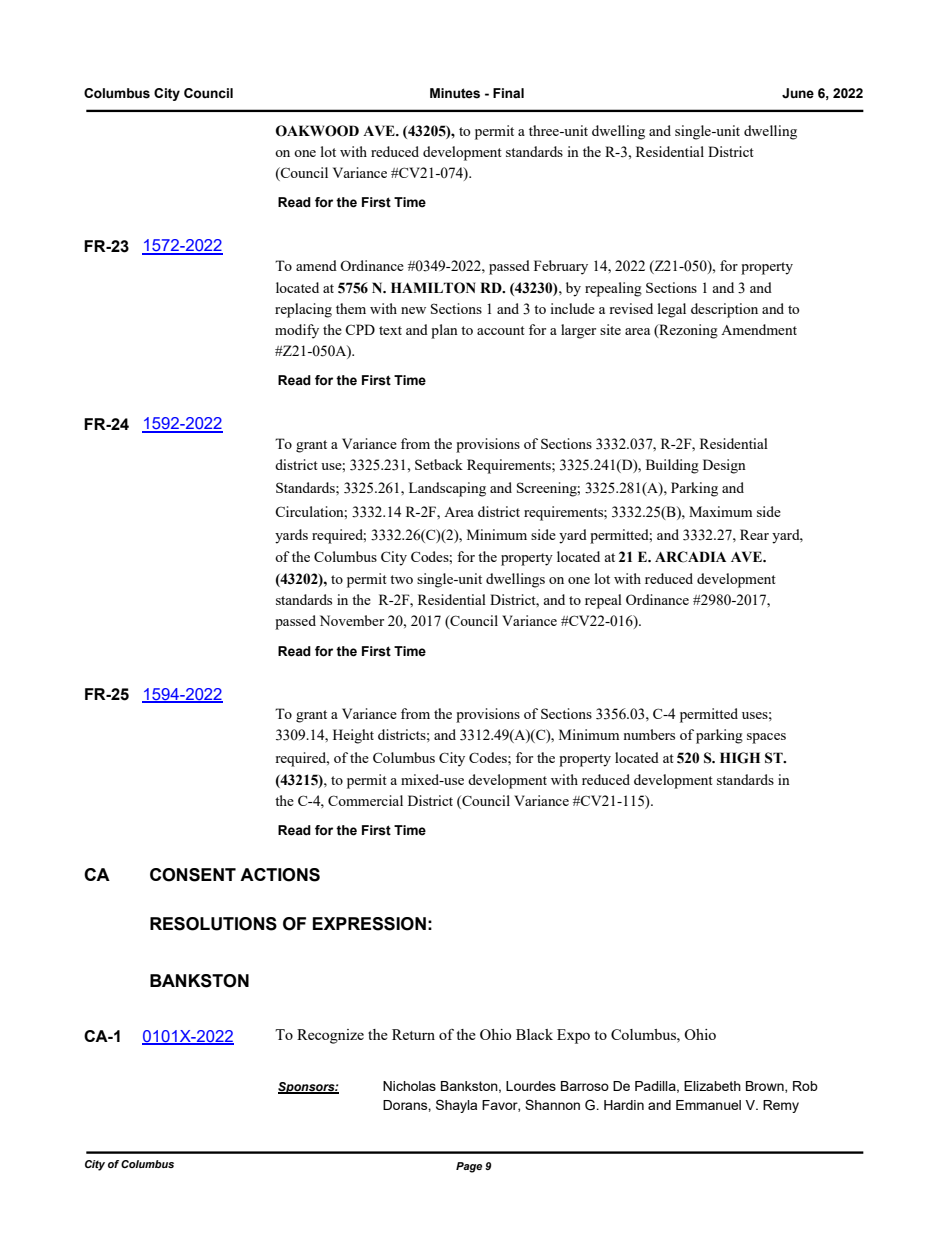  Describe the element at coordinates (708, 1105) in the screenshot. I see `Emmanuel` at that location.
